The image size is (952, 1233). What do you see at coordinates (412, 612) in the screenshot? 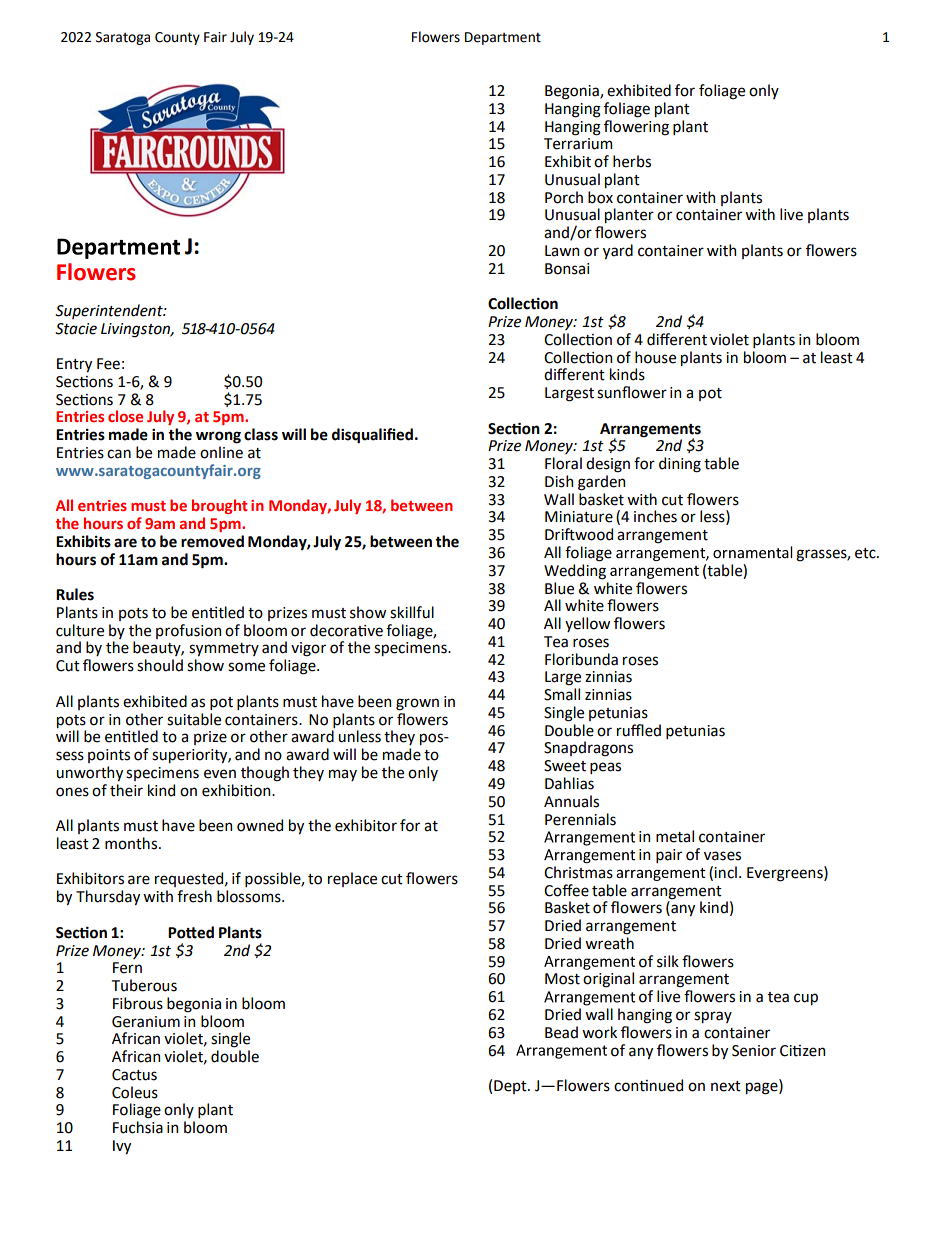
I see `skillful` at bounding box center [412, 612].
